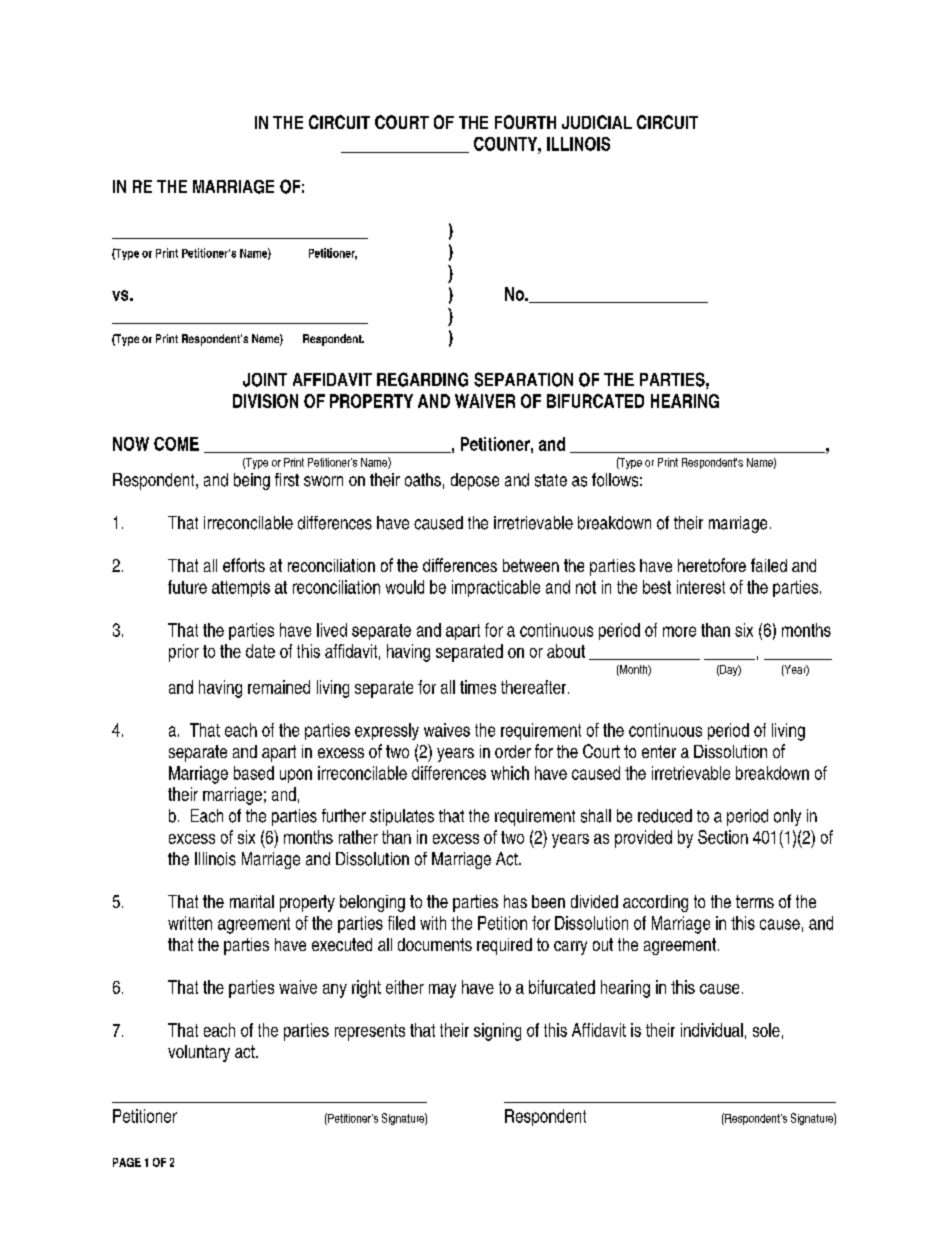  What do you see at coordinates (265, 401) in the image?
I see `DIVISION` at bounding box center [265, 401].
